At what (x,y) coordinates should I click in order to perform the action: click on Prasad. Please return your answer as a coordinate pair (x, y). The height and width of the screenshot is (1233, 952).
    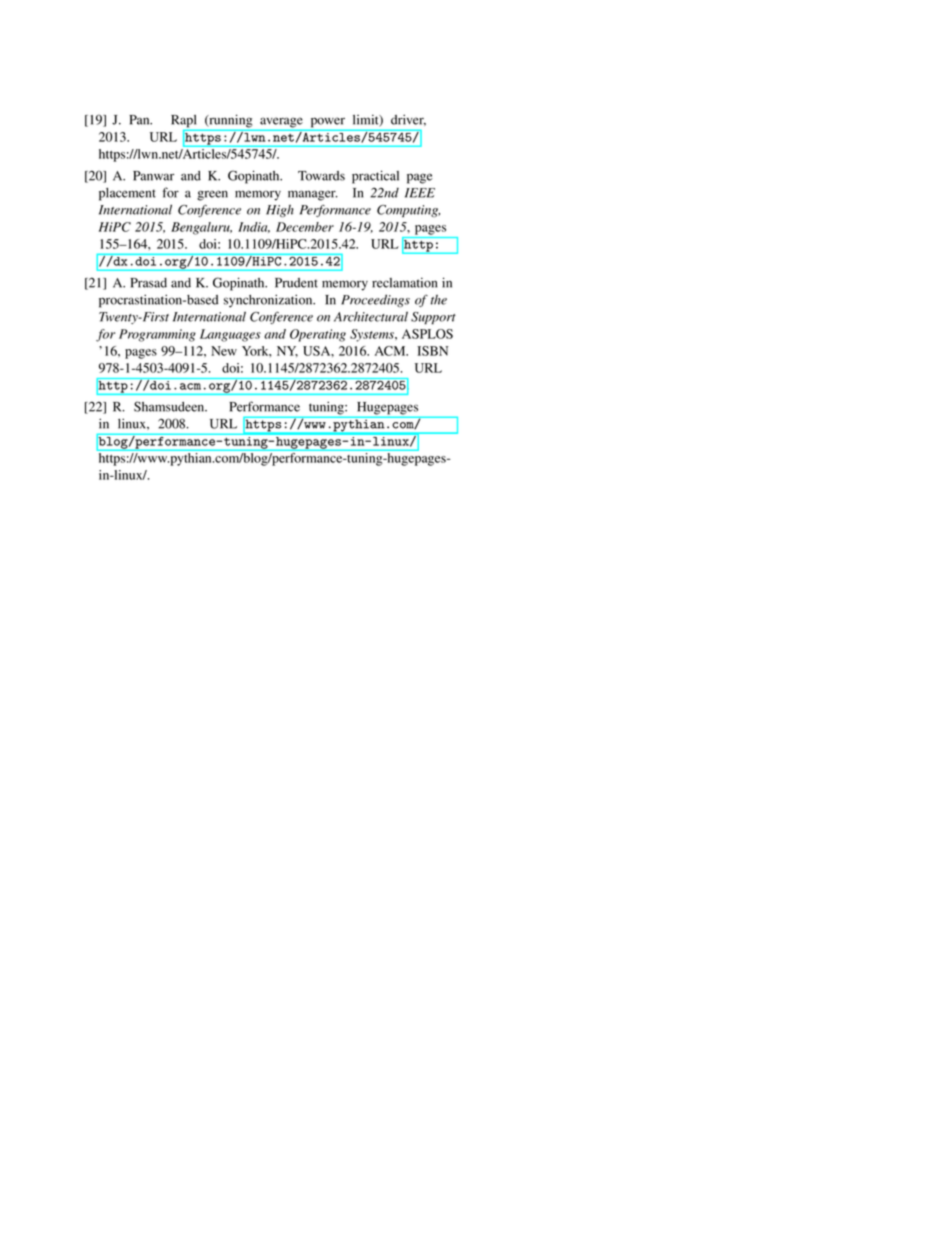
    Looking at the image, I should click on (148, 283).
